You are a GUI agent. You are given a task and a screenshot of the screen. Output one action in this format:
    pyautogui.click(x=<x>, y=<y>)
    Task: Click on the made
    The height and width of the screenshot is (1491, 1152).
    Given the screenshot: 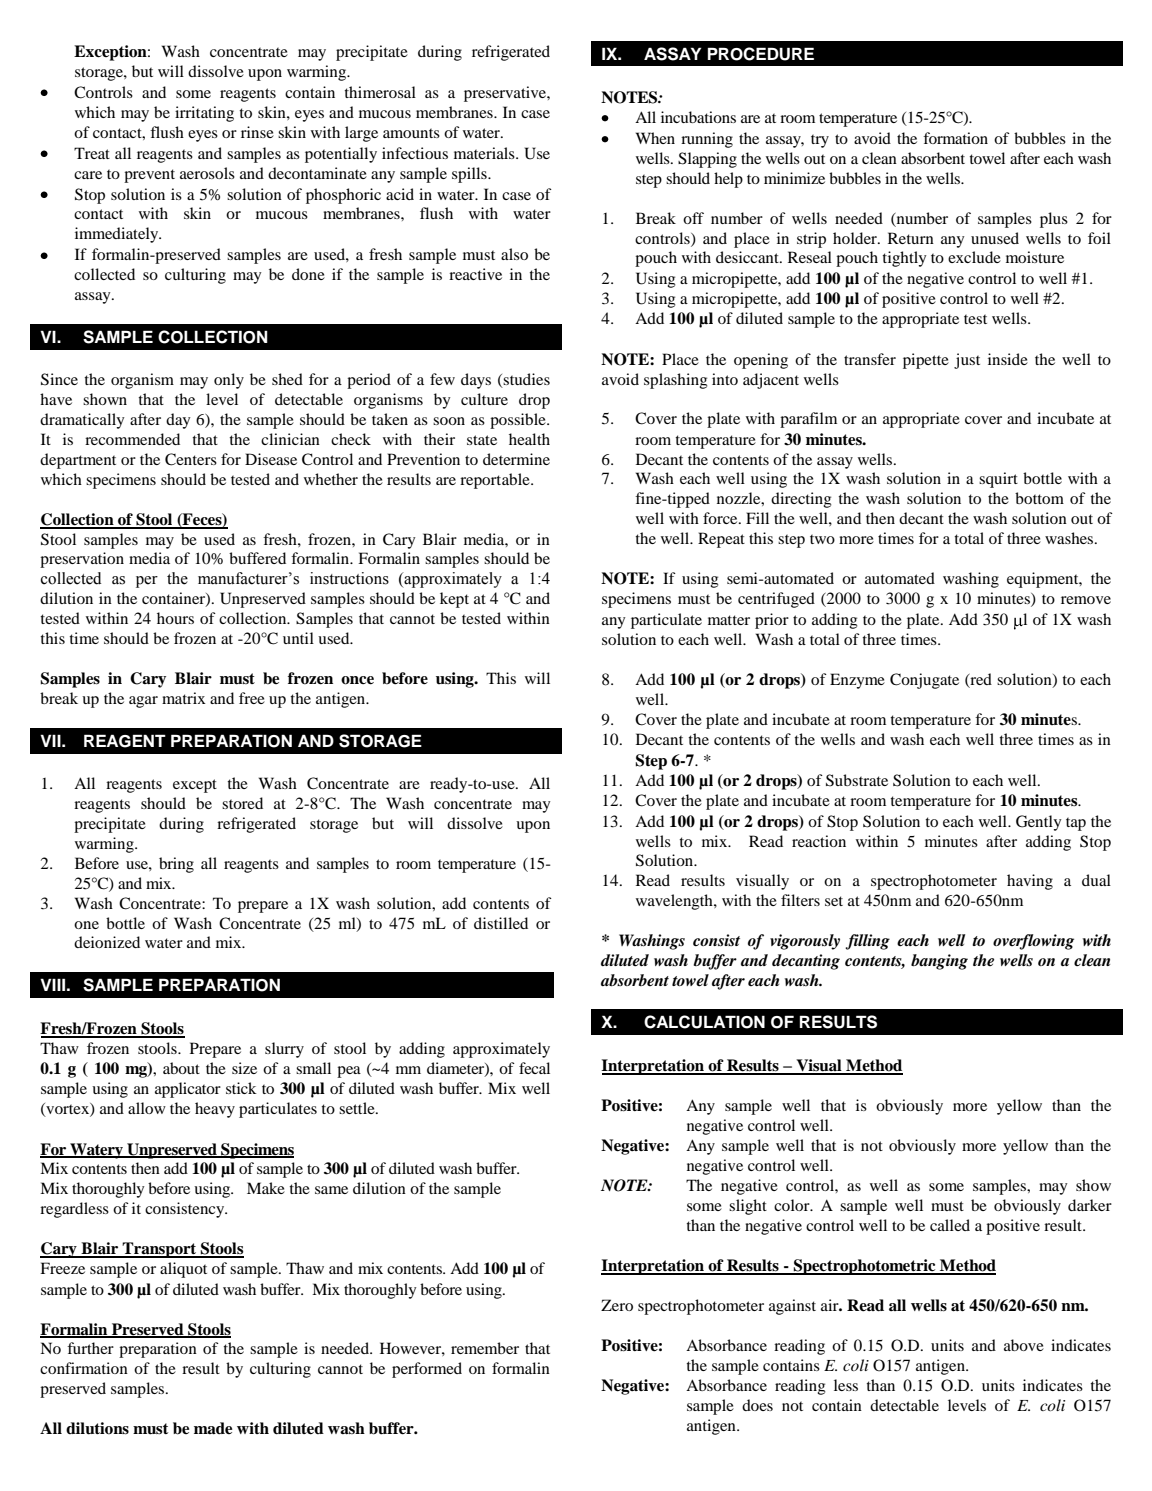 What is the action you would take?
    pyautogui.click(x=213, y=1428)
